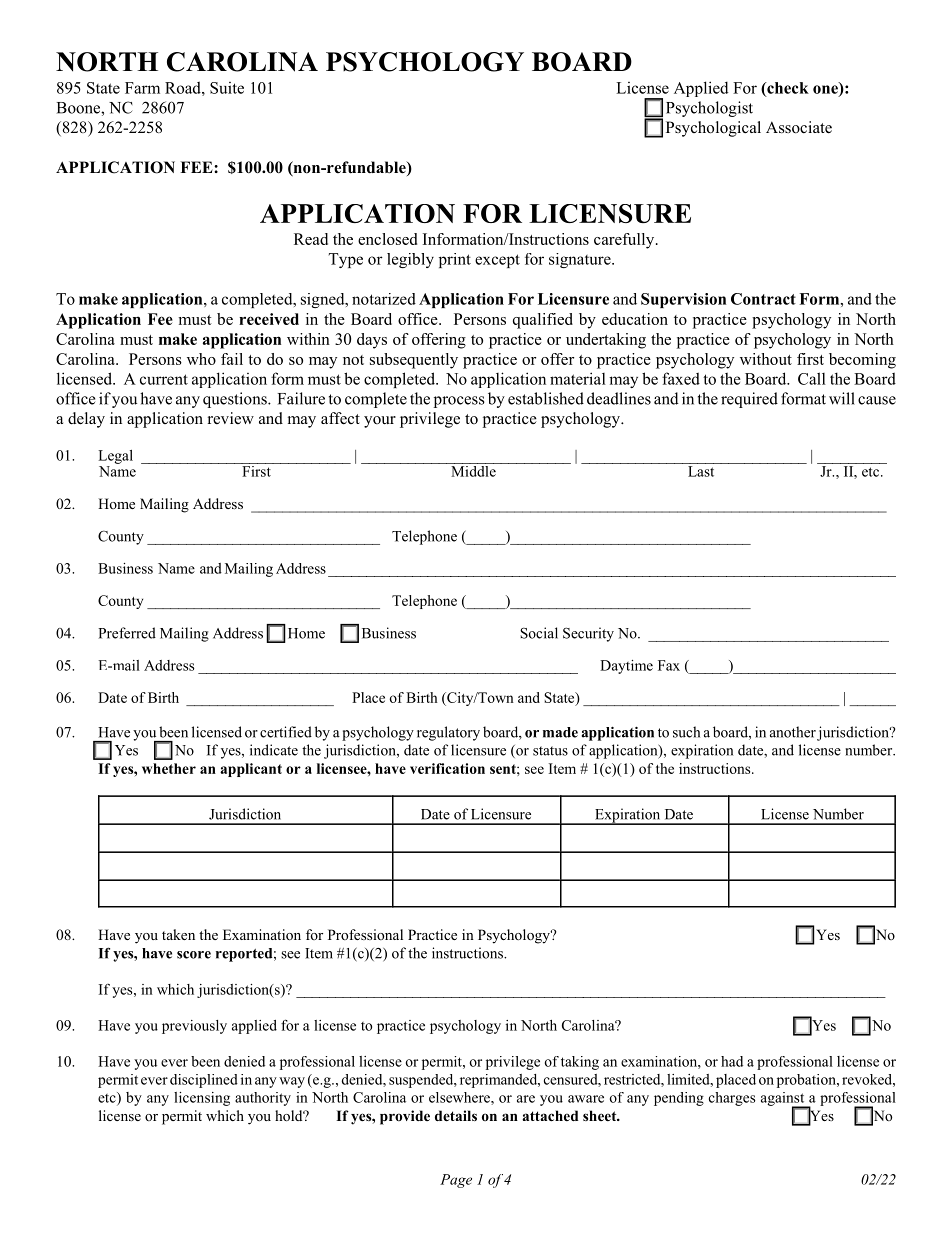 The height and width of the page is (1233, 952). Describe the element at coordinates (142, 88) in the page. I see `Farm` at that location.
